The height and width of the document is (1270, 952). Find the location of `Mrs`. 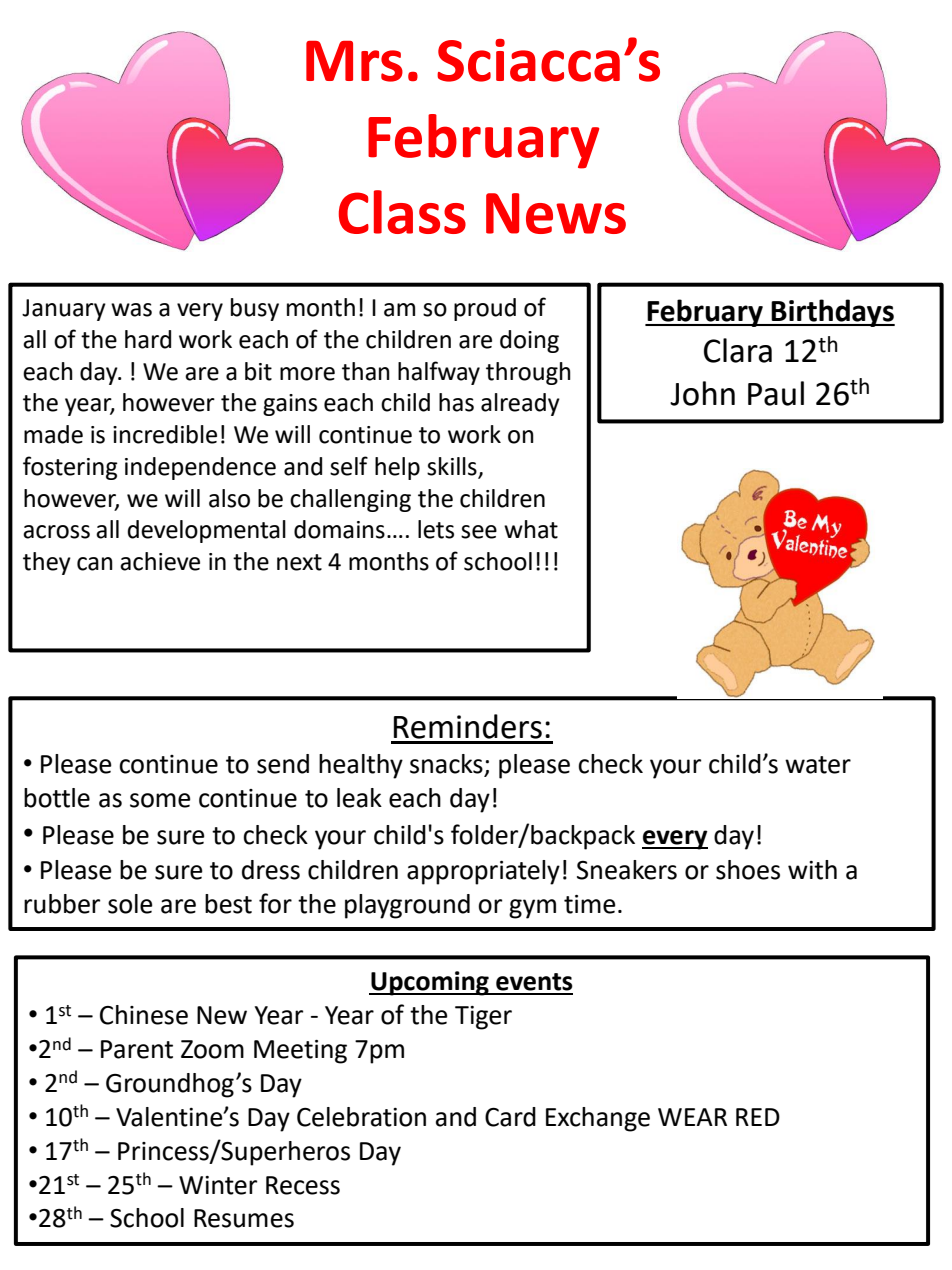

Mrs is located at coordinates (354, 61).
